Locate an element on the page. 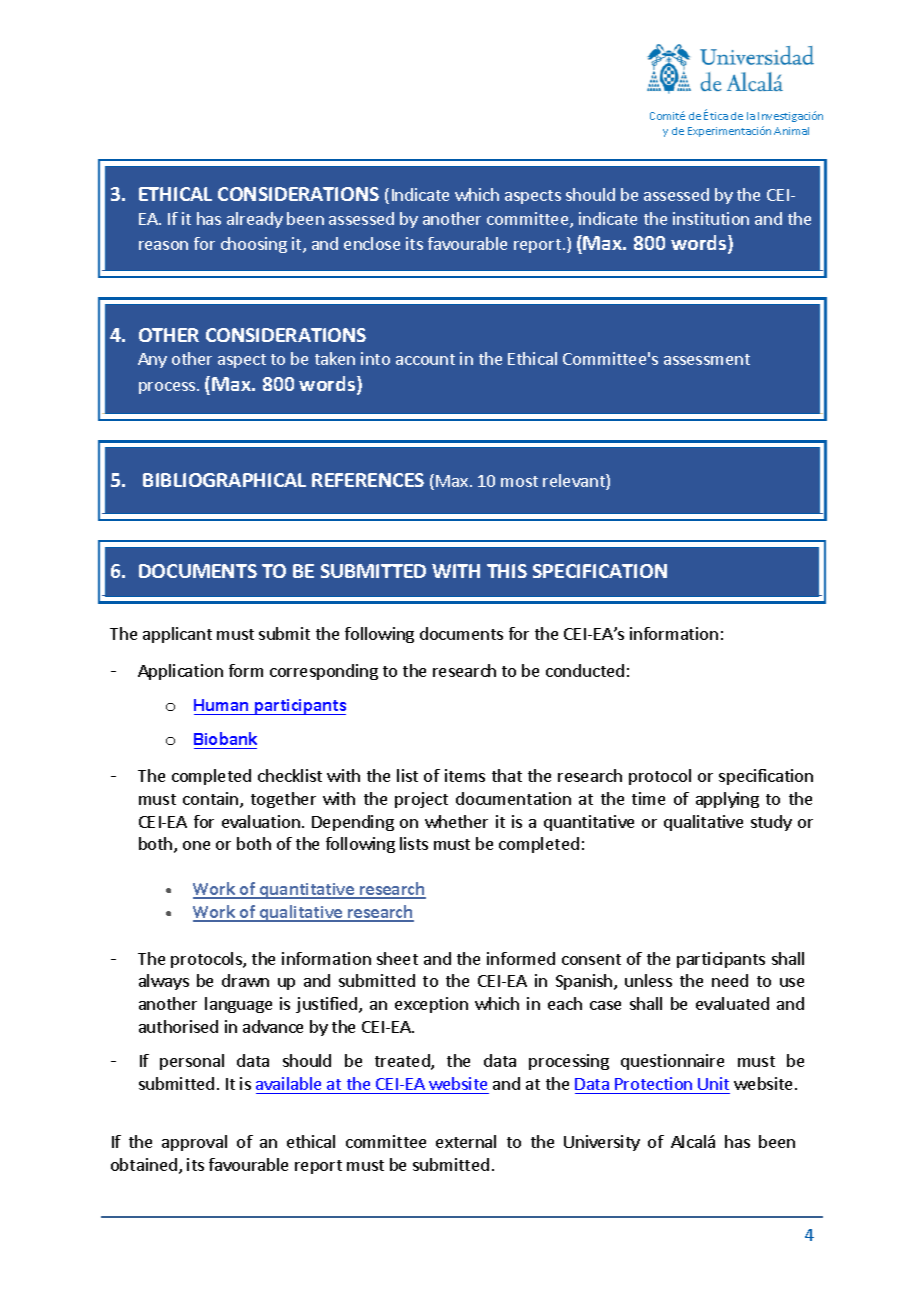  applicant is located at coordinates (177, 635).
